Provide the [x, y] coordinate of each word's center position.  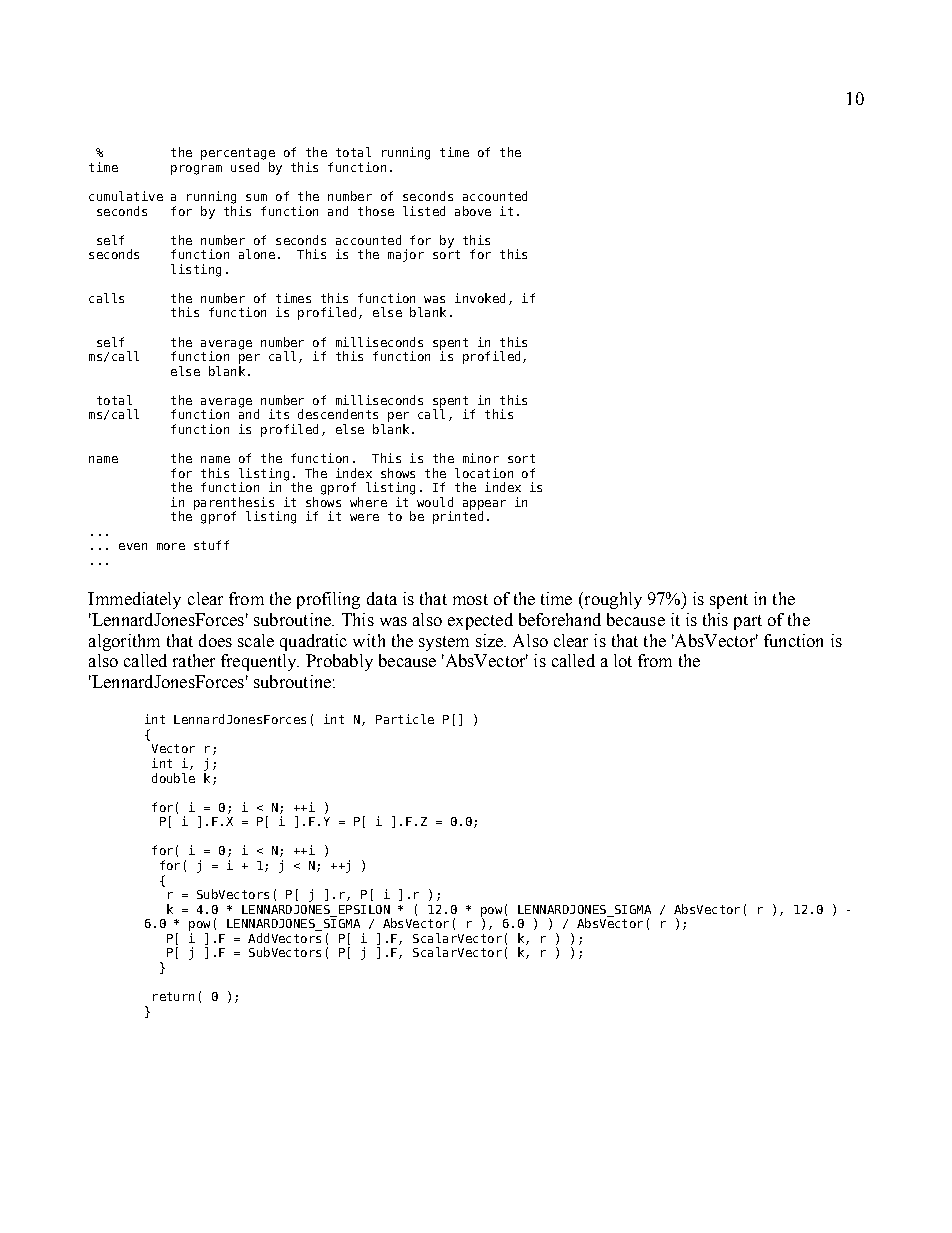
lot [623, 660]
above [473, 211]
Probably [339, 662]
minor [481, 458]
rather [194, 660]
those [376, 211]
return [173, 996]
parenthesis [234, 504]
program [196, 170]
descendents [338, 414]
